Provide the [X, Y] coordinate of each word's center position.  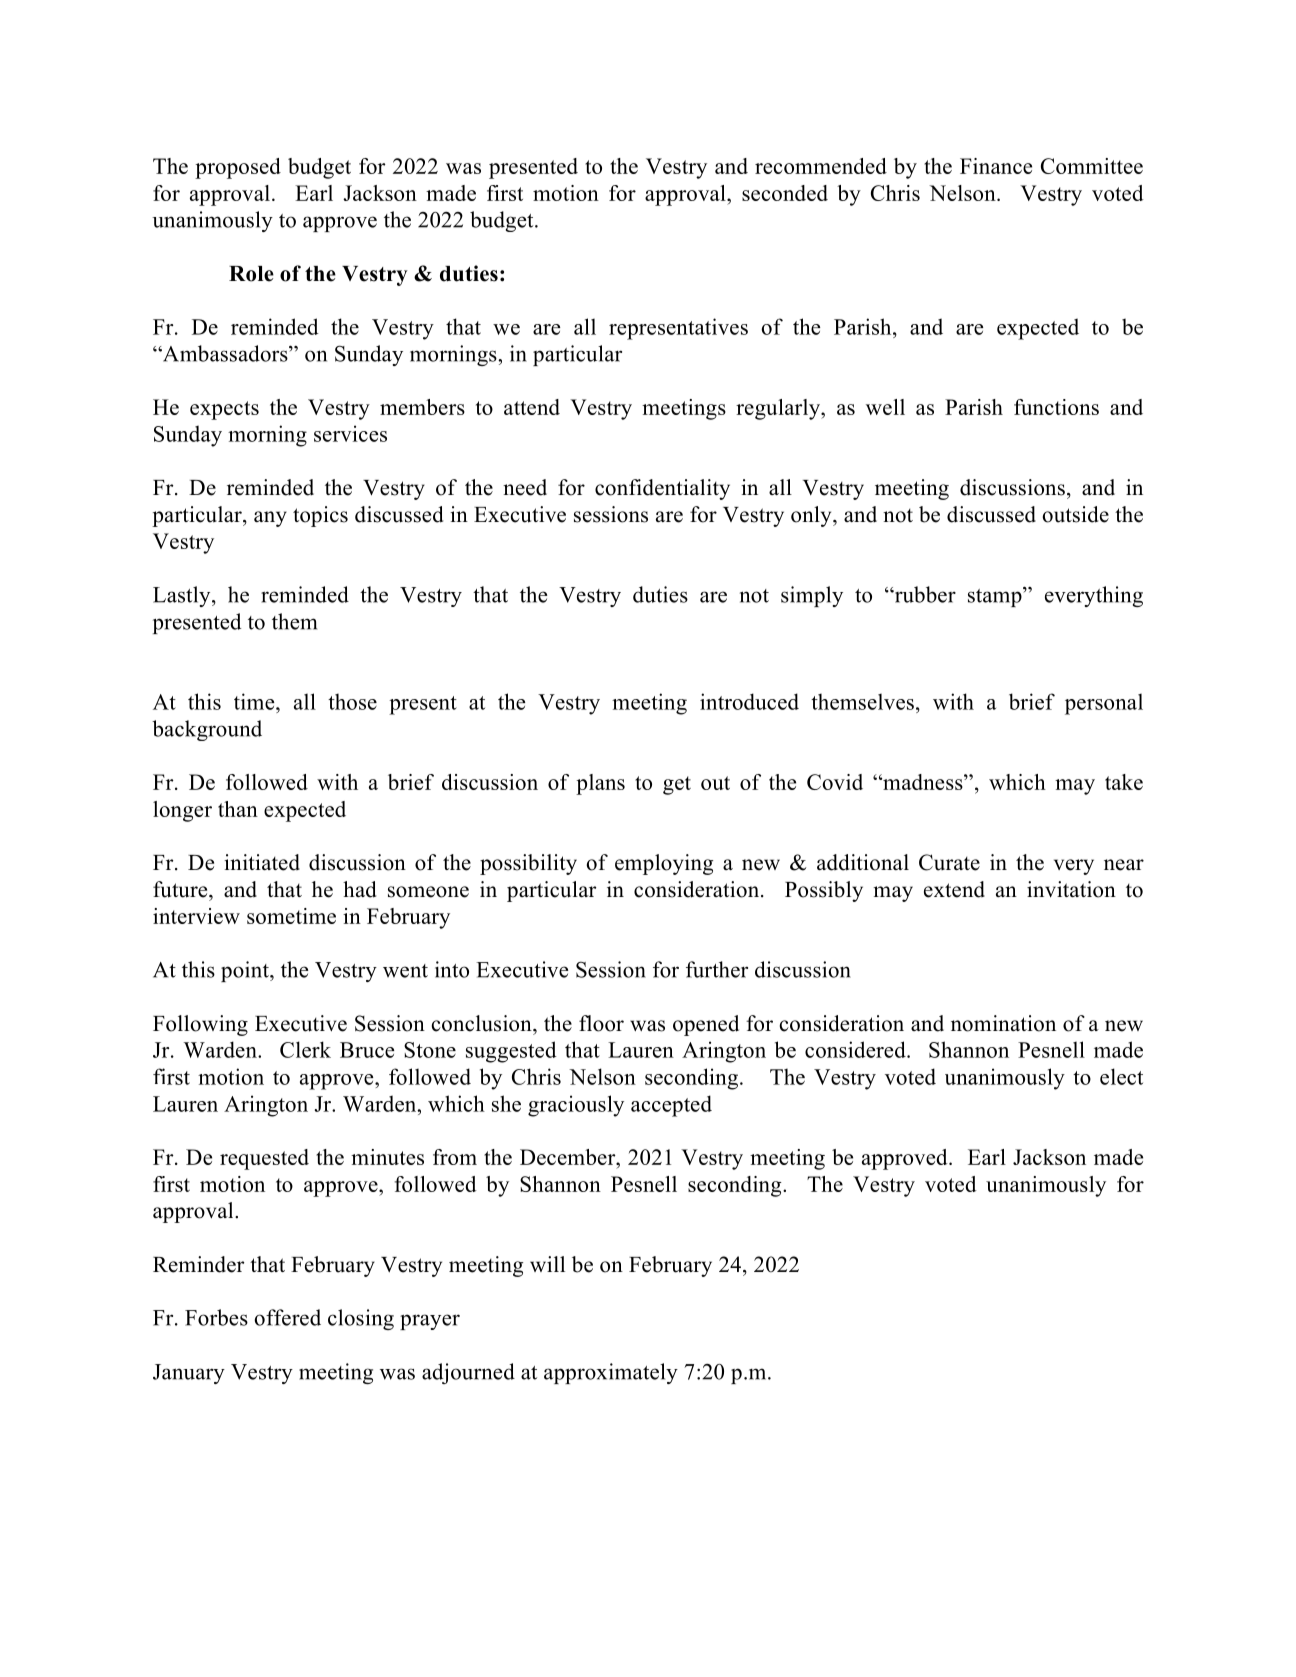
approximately [611, 1373]
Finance [996, 166]
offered [287, 1317]
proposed [238, 168]
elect [1121, 1076]
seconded [785, 193]
